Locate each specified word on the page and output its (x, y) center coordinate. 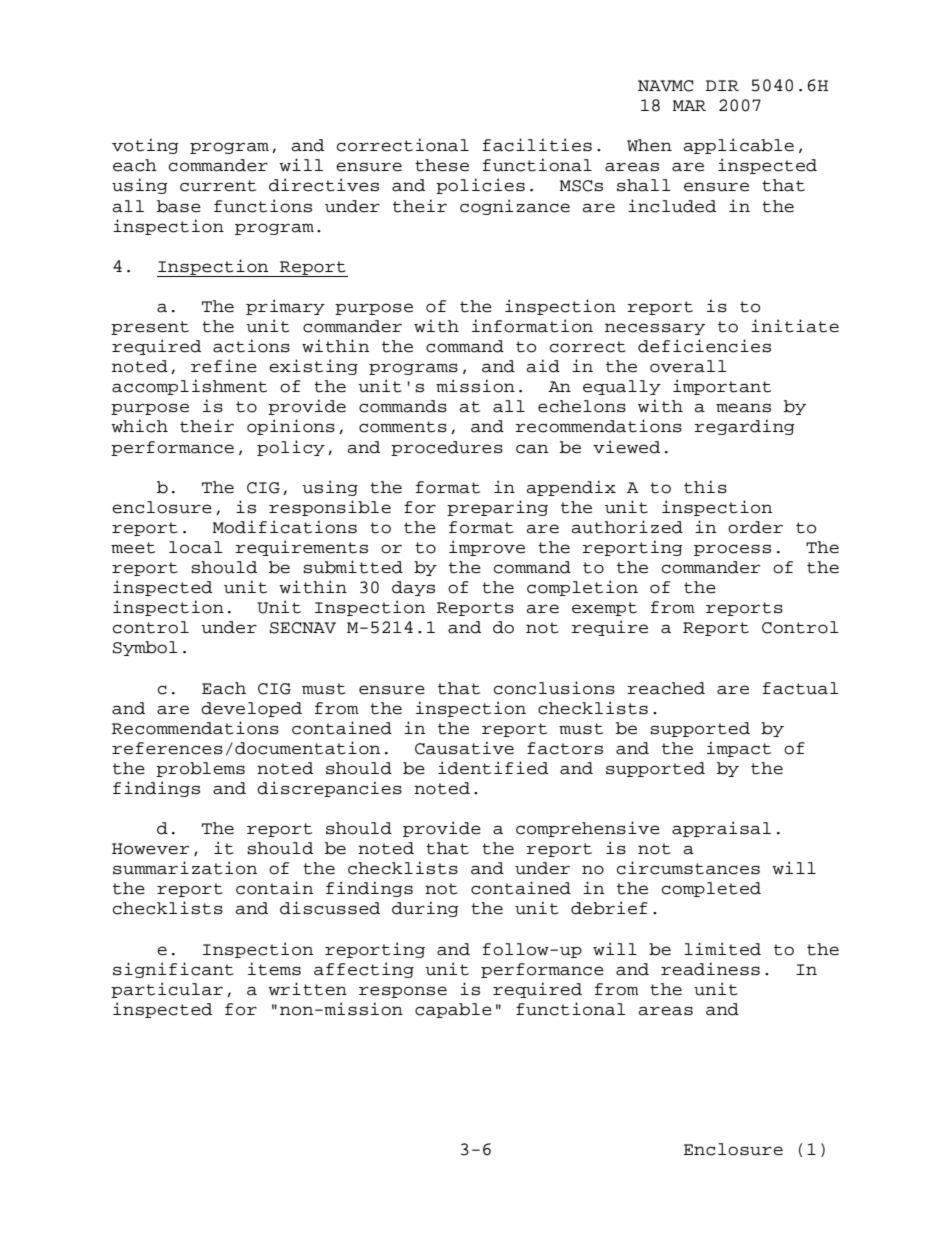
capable (453, 1010)
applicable (738, 146)
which (139, 426)
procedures (447, 448)
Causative (464, 748)
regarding (745, 427)
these (442, 165)
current (218, 186)
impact (739, 749)
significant (173, 970)
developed (251, 709)
